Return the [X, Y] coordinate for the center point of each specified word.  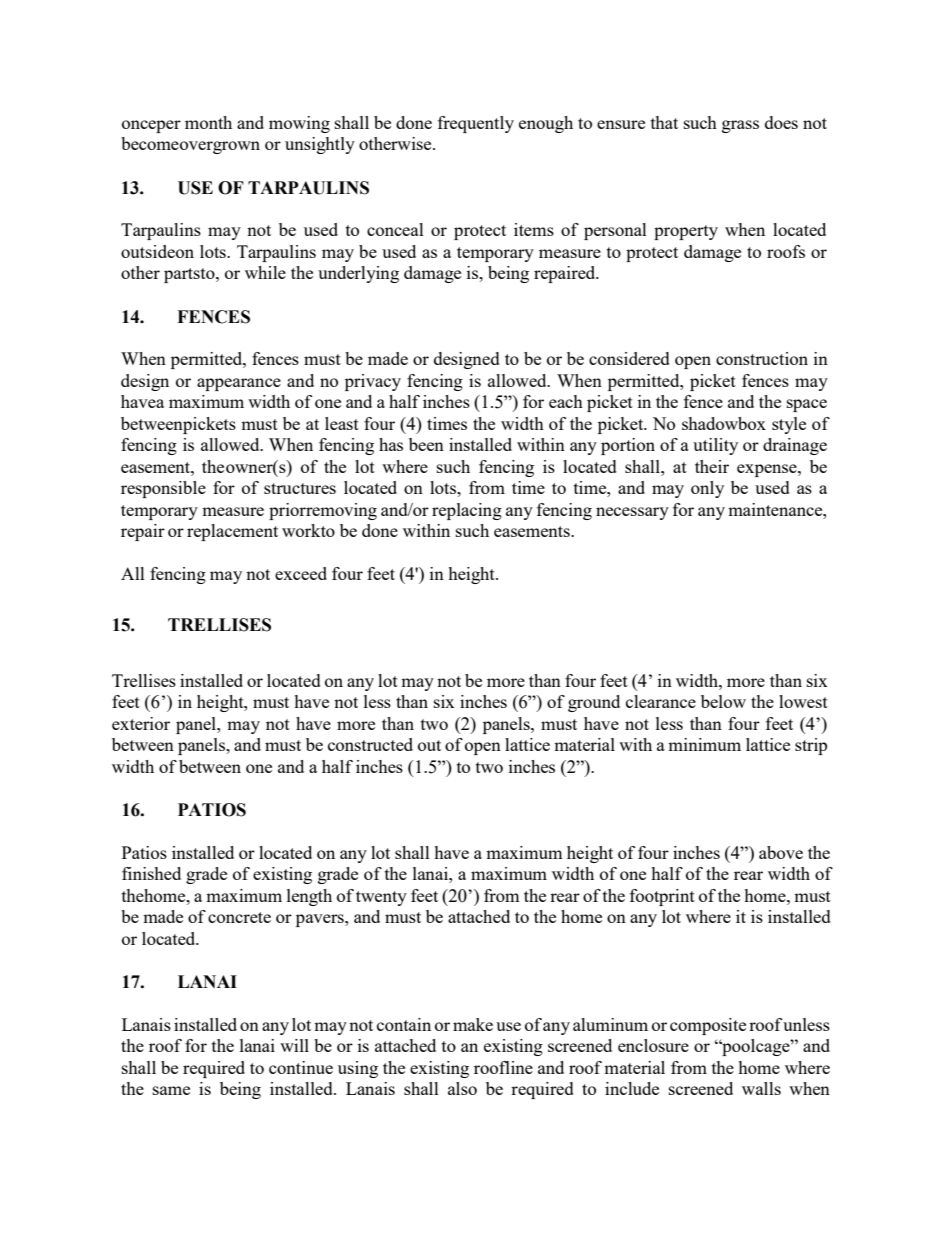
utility [715, 446]
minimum [704, 744]
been [426, 444]
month [208, 122]
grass [740, 126]
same [171, 1090]
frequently [476, 124]
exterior [141, 723]
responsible [163, 489]
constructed [370, 744]
